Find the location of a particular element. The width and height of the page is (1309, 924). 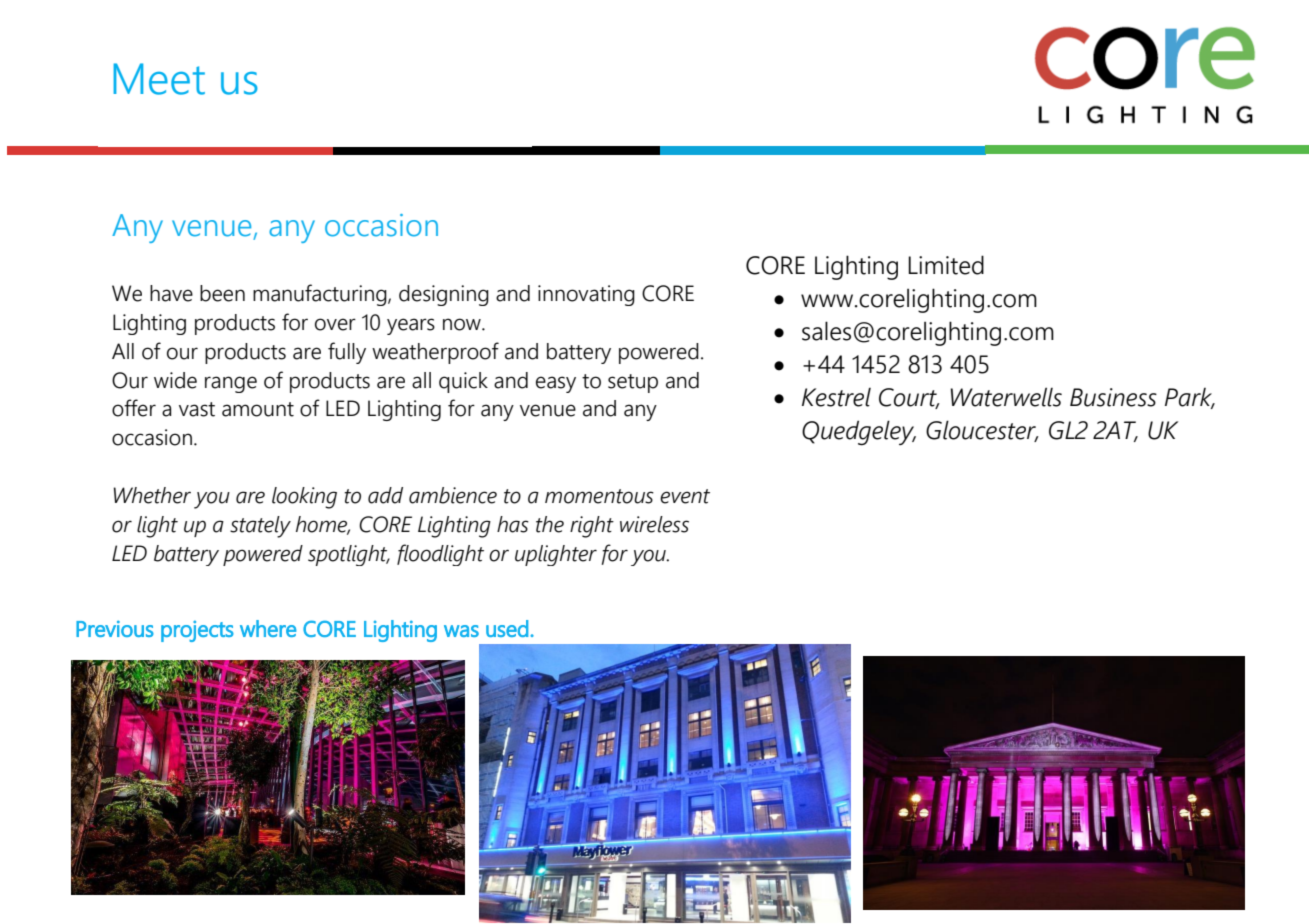

event is located at coordinates (685, 496).
